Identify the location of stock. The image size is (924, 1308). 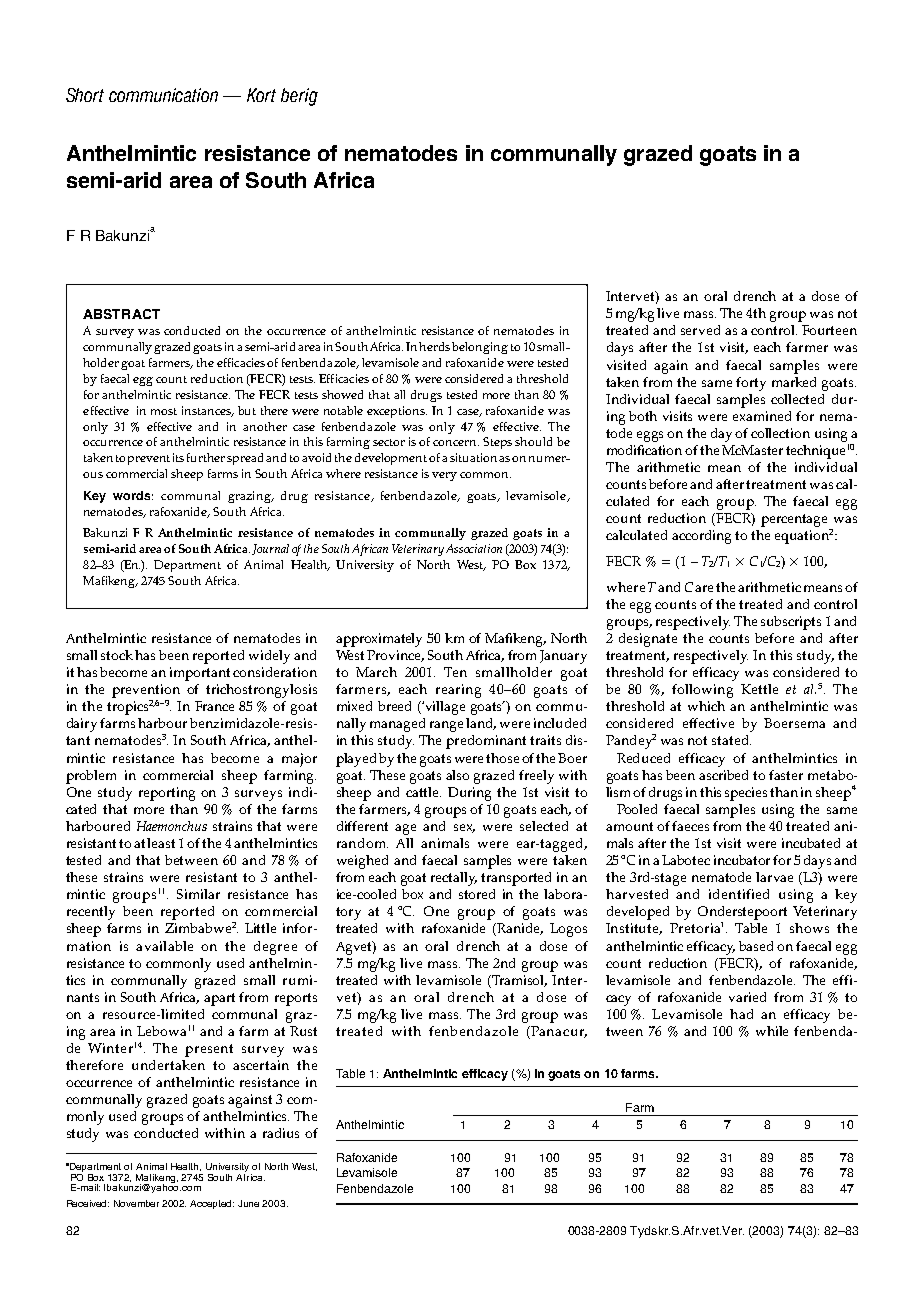
(117, 655).
